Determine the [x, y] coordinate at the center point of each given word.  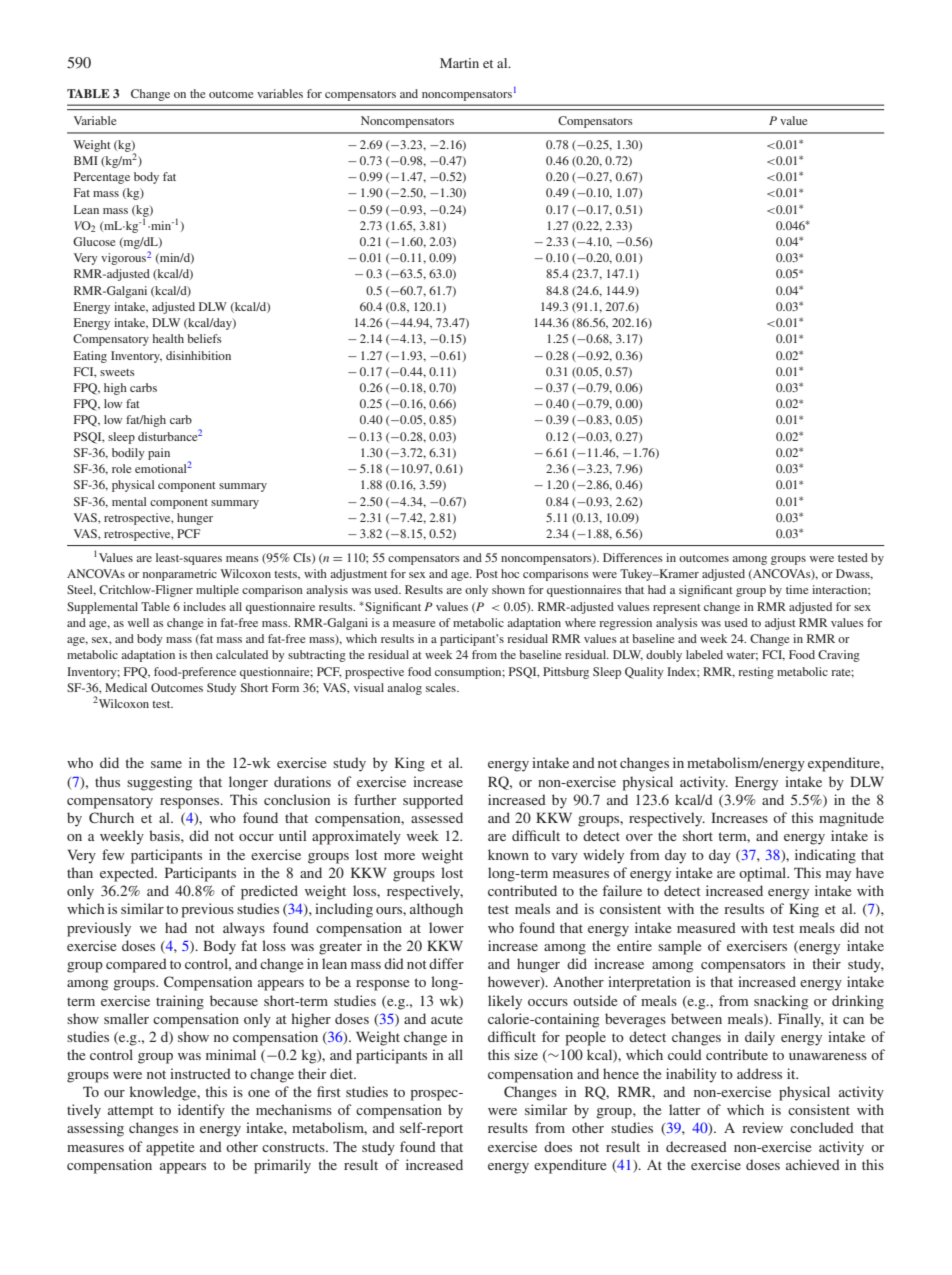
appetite [170, 1148]
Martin [459, 63]
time [797, 589]
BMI [86, 160]
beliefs [204, 338]
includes [204, 606]
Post [487, 573]
